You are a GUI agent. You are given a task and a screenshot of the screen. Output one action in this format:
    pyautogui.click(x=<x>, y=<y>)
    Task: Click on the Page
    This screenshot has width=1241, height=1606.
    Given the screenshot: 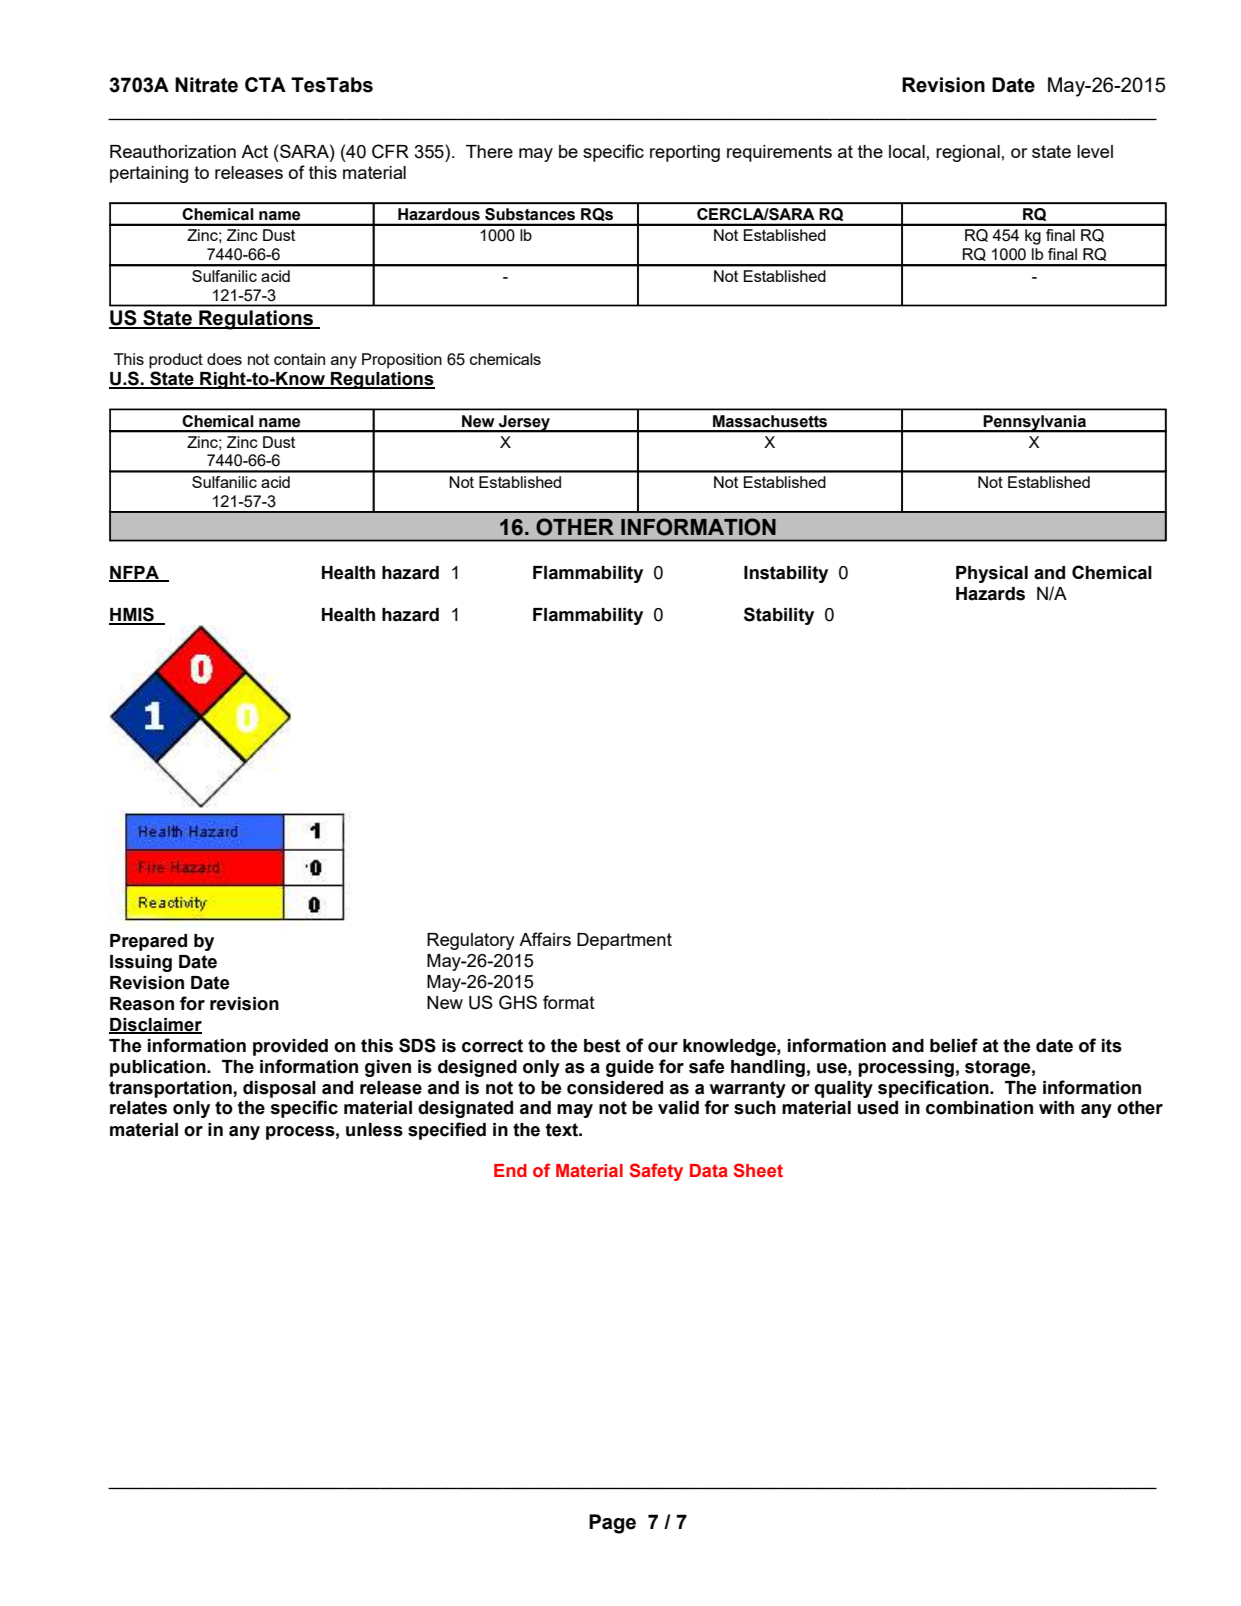 What is the action you would take?
    pyautogui.click(x=612, y=1524)
